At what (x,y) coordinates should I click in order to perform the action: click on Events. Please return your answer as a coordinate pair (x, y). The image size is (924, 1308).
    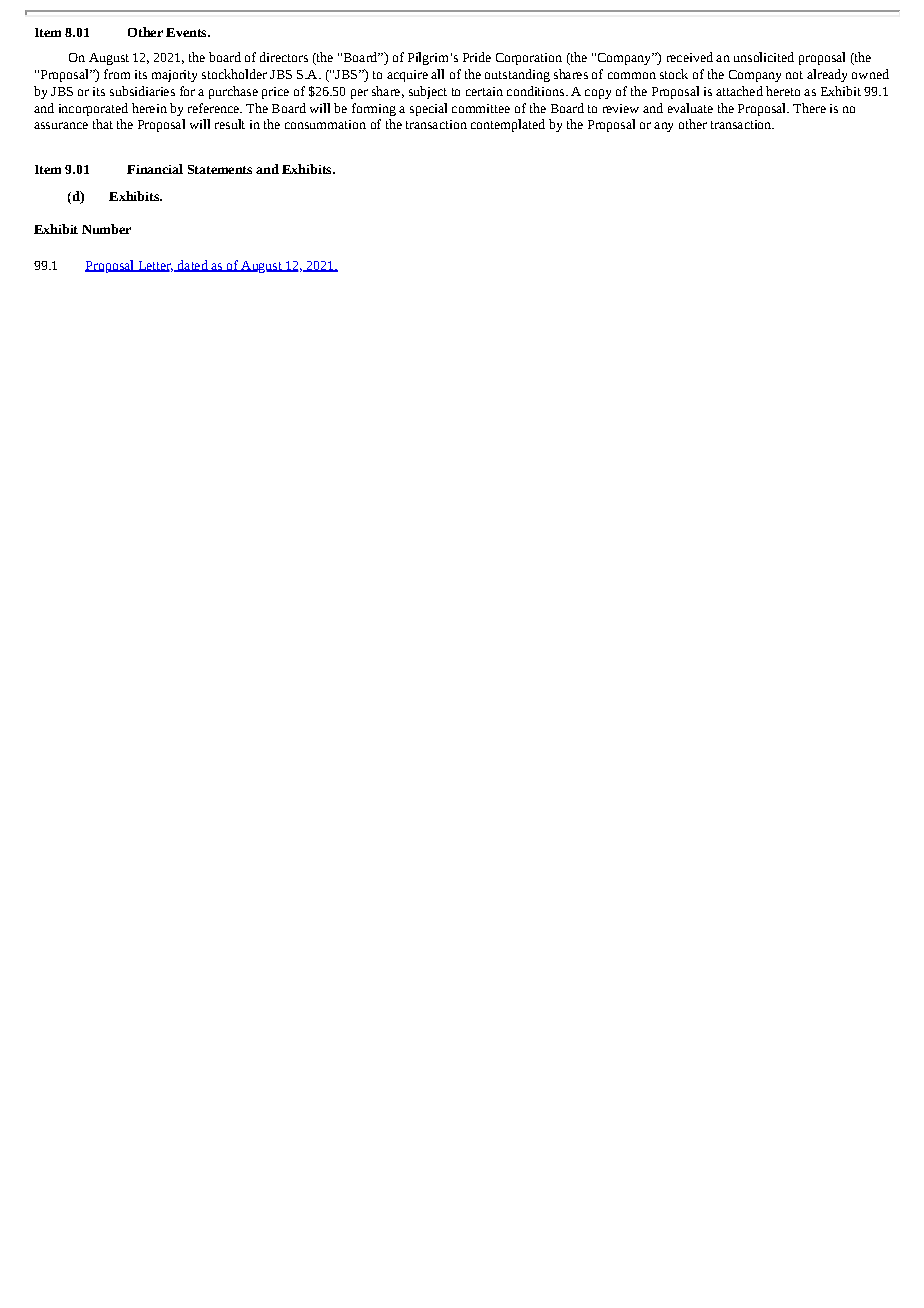
    Looking at the image, I should click on (187, 32).
